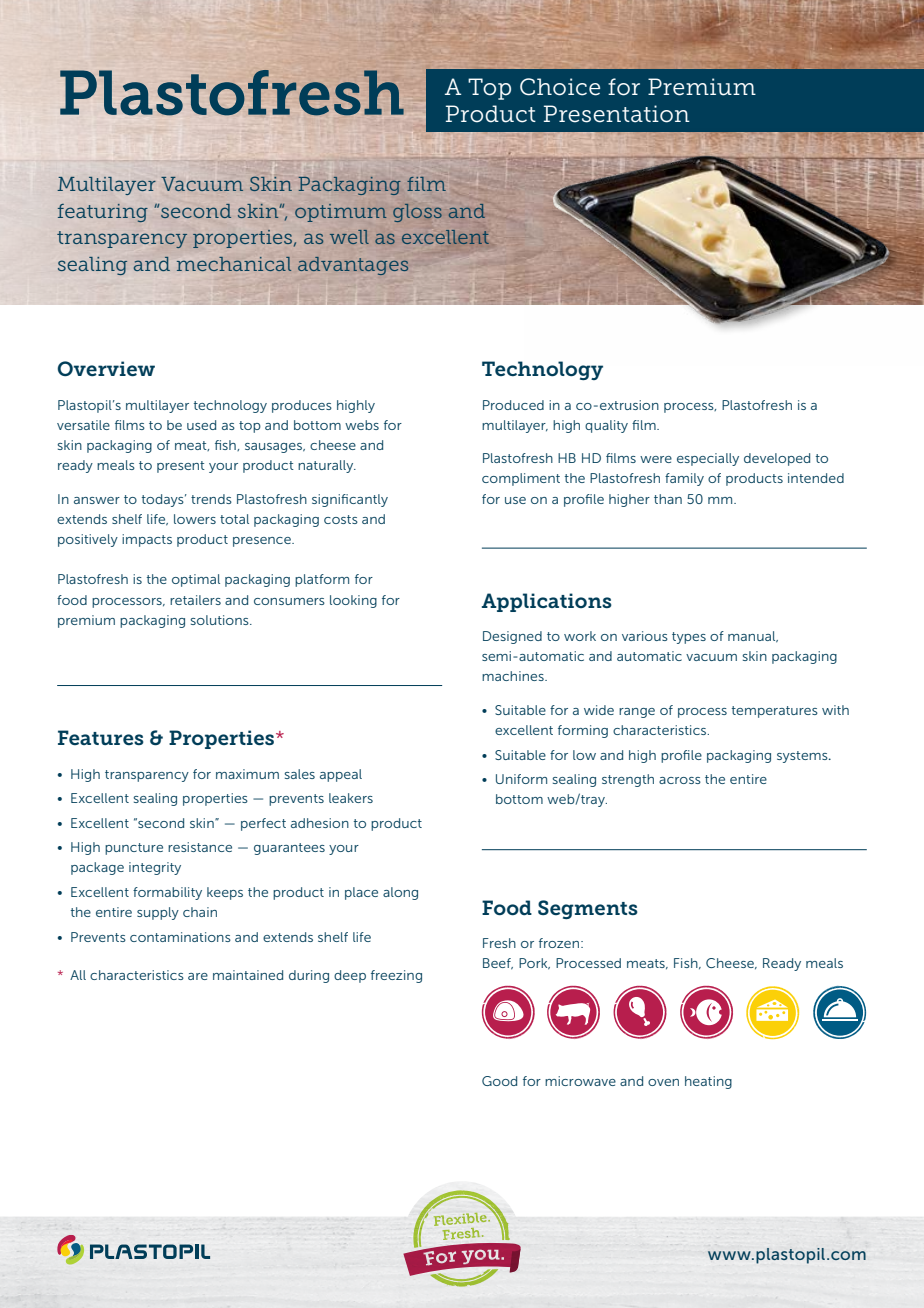  Describe the element at coordinates (248, 975) in the screenshot. I see `maintained` at that location.
